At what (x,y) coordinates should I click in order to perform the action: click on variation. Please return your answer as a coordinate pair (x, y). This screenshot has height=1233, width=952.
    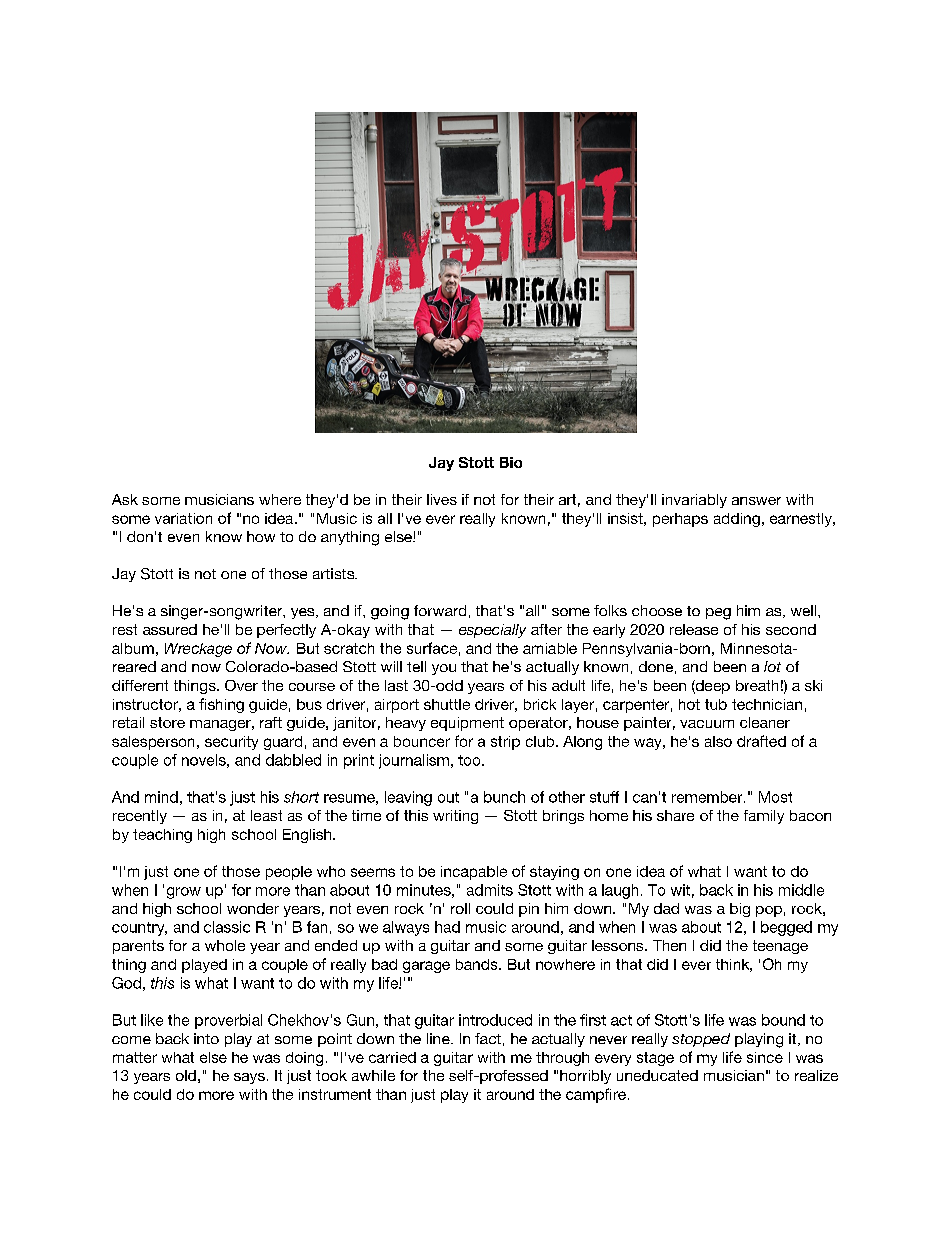
    Looking at the image, I should click on (183, 518).
